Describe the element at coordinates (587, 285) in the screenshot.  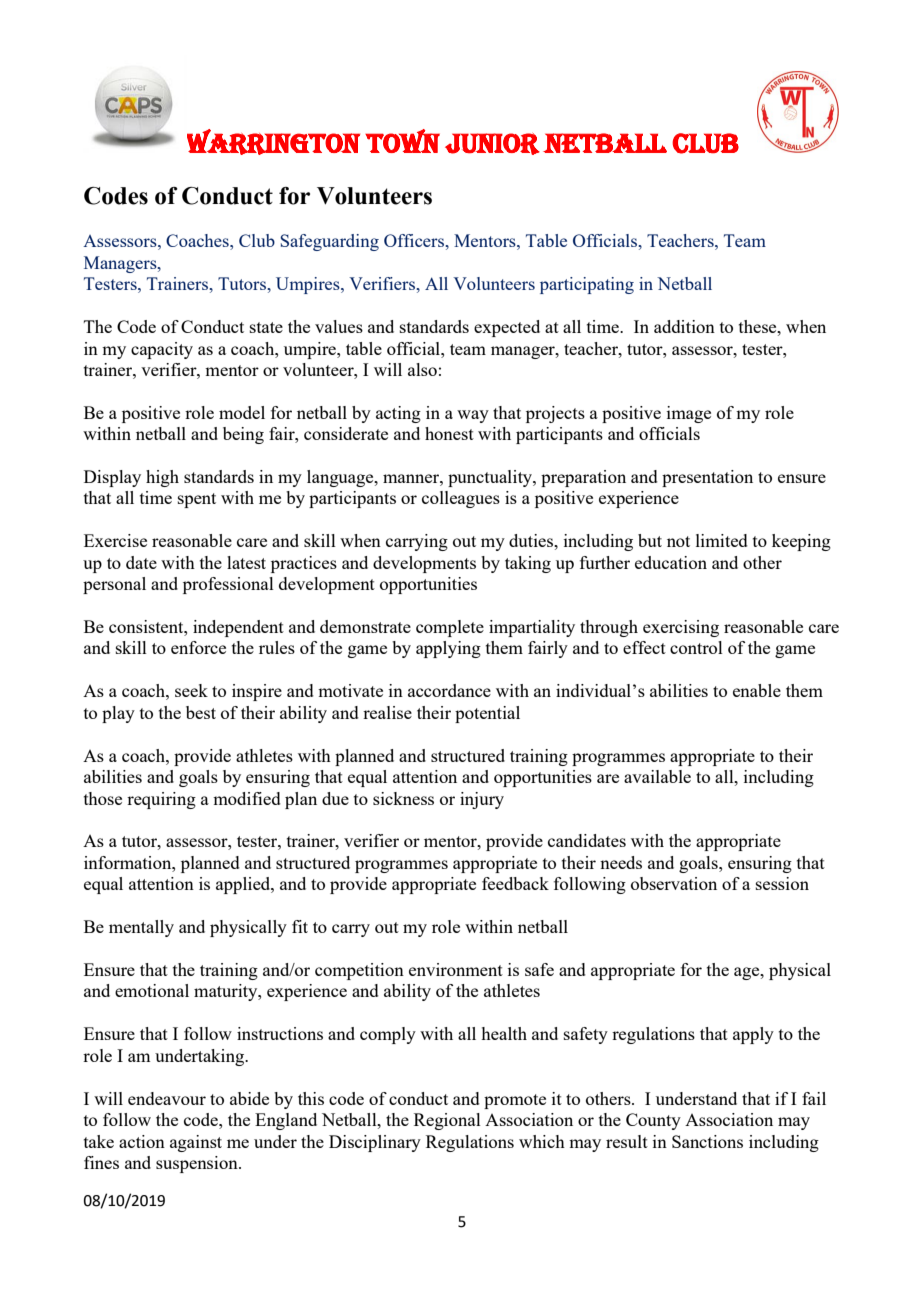
I see `participating` at that location.
